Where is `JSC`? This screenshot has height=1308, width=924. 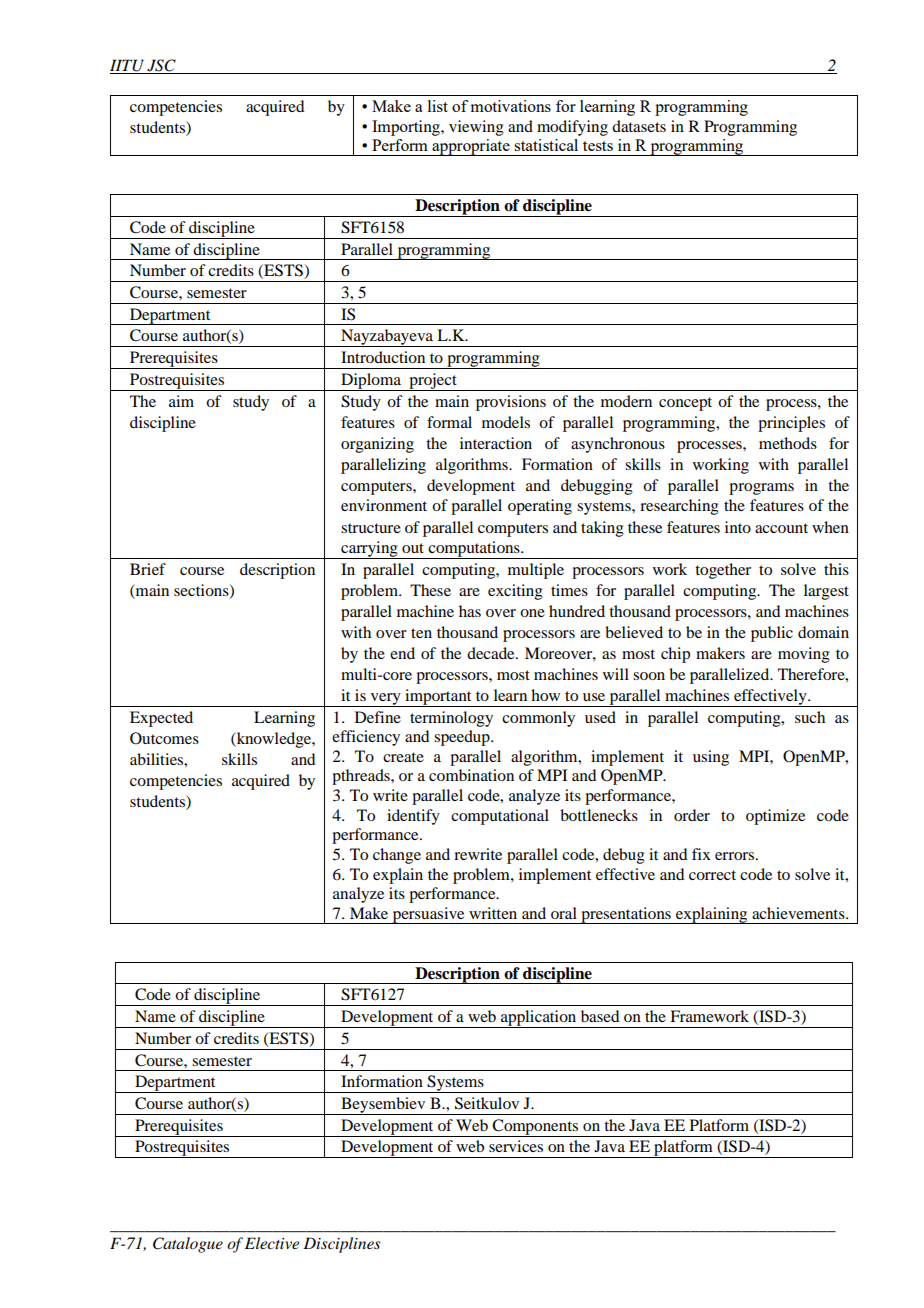 JSC is located at coordinates (161, 66).
